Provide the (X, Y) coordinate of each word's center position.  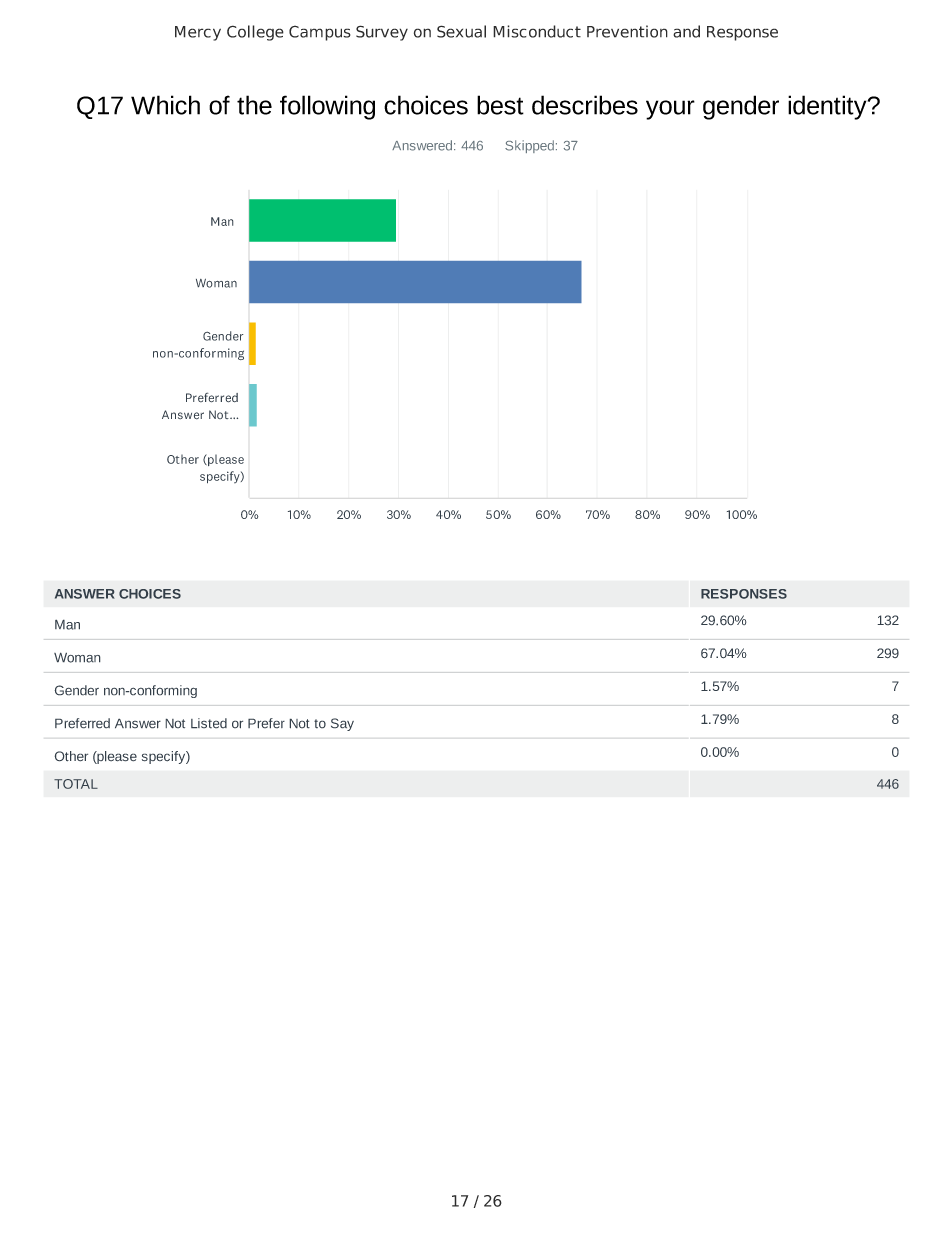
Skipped (529, 146)
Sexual (461, 31)
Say (342, 724)
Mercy (198, 33)
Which (165, 105)
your (670, 110)
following (327, 107)
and (686, 31)
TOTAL (76, 784)
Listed (209, 723)
